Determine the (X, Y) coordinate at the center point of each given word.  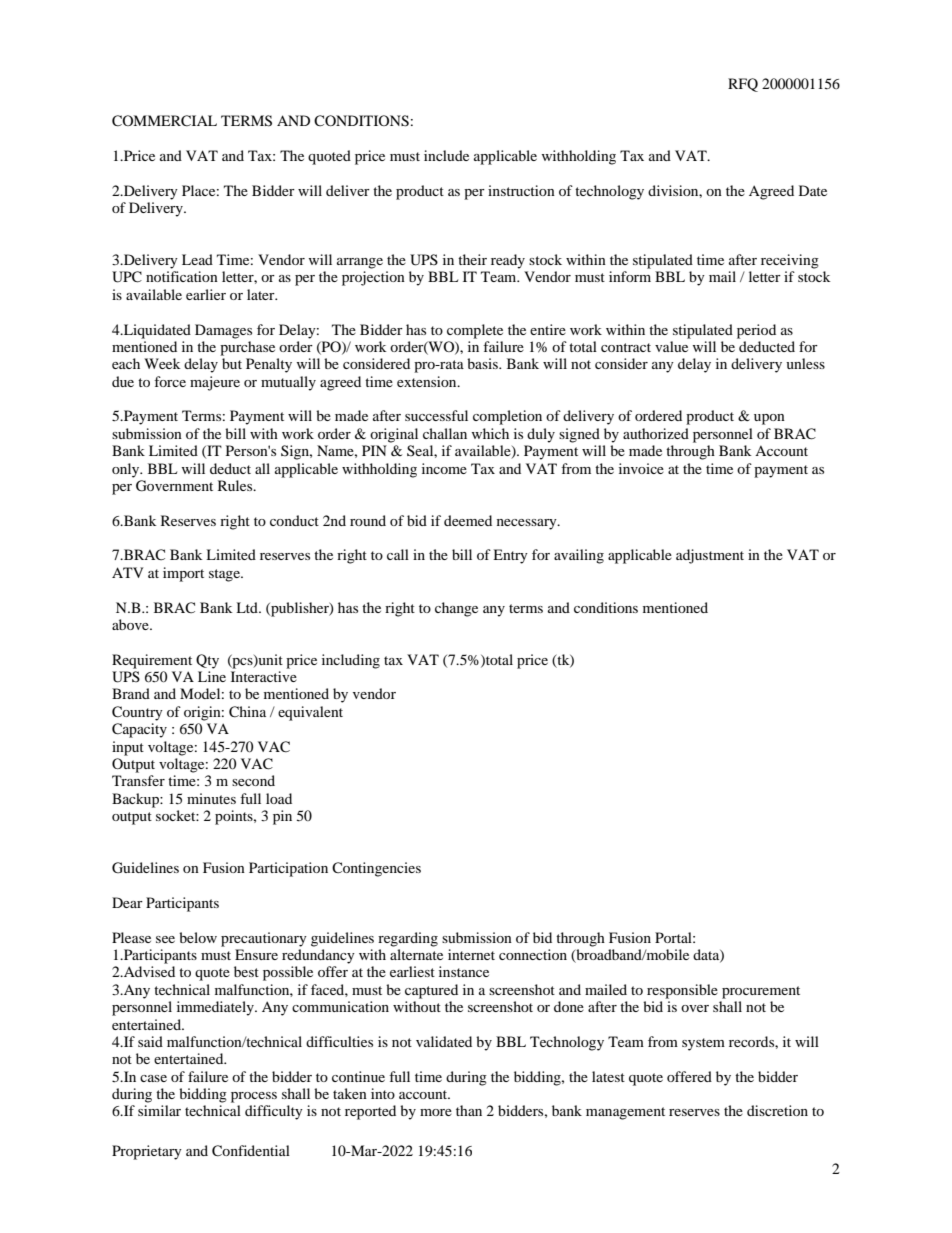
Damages (223, 331)
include (446, 155)
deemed (468, 520)
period (756, 331)
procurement (761, 992)
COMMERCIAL (164, 121)
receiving (790, 261)
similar (159, 1110)
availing (579, 556)
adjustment (710, 556)
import (183, 574)
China (247, 712)
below (198, 937)
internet (471, 954)
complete (475, 331)
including (351, 661)
